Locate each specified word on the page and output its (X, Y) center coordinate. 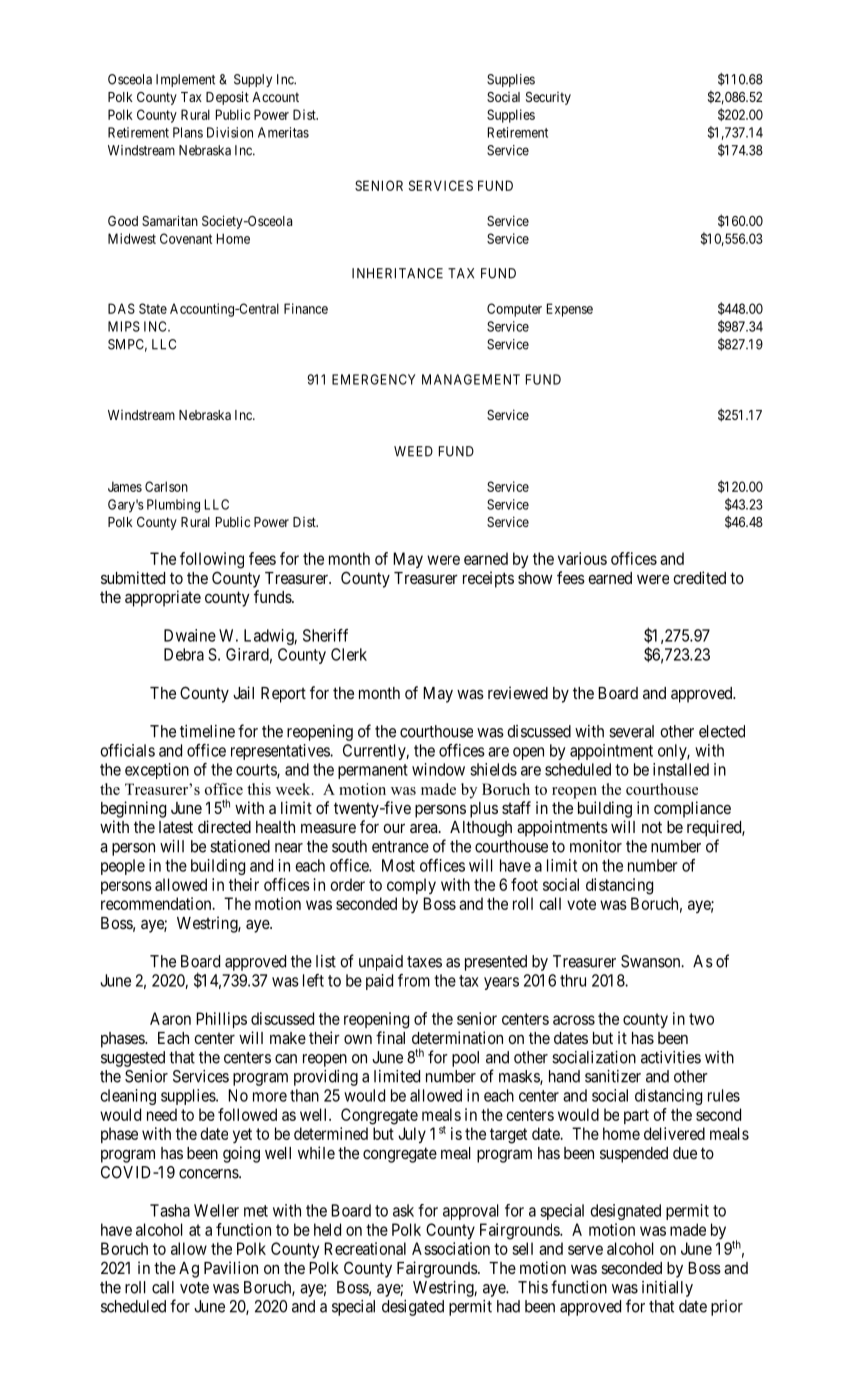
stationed (240, 846)
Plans (188, 132)
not (652, 827)
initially (667, 1289)
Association (451, 1248)
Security (548, 98)
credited (699, 577)
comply (411, 886)
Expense (570, 310)
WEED (413, 451)
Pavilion (231, 1267)
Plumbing (173, 506)
